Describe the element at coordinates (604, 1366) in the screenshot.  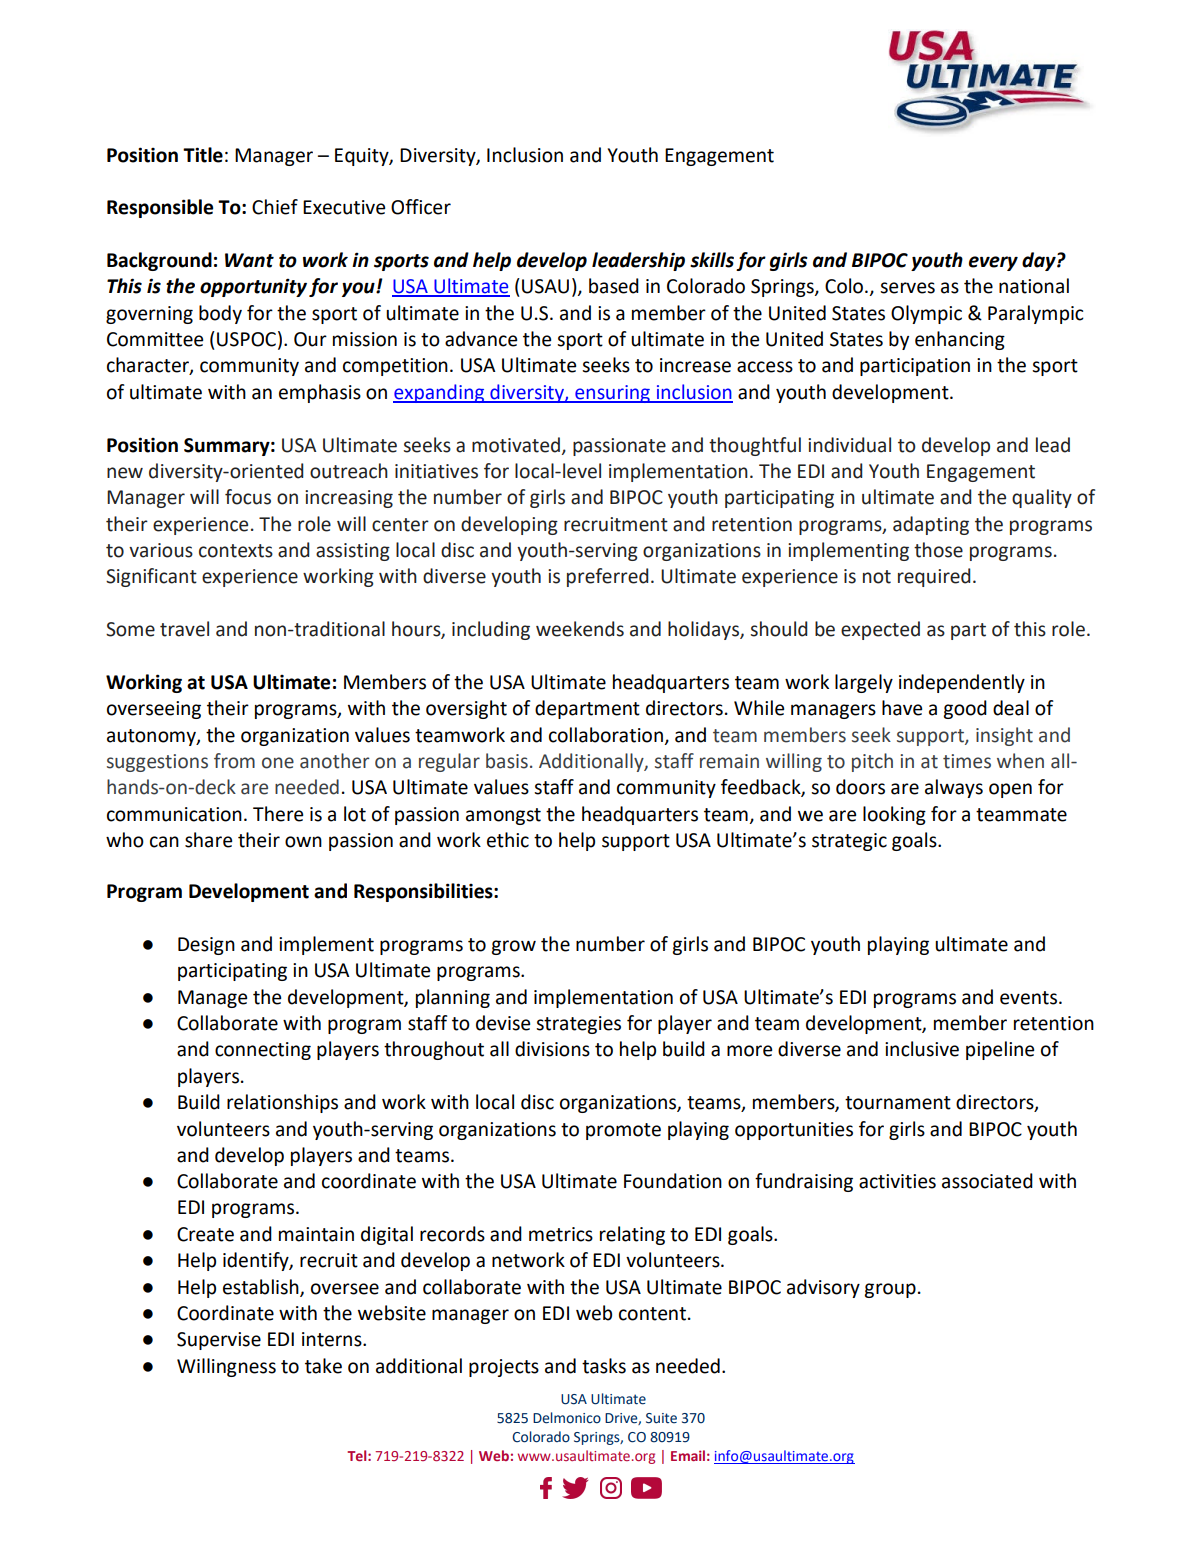
I see `tasks` at that location.
